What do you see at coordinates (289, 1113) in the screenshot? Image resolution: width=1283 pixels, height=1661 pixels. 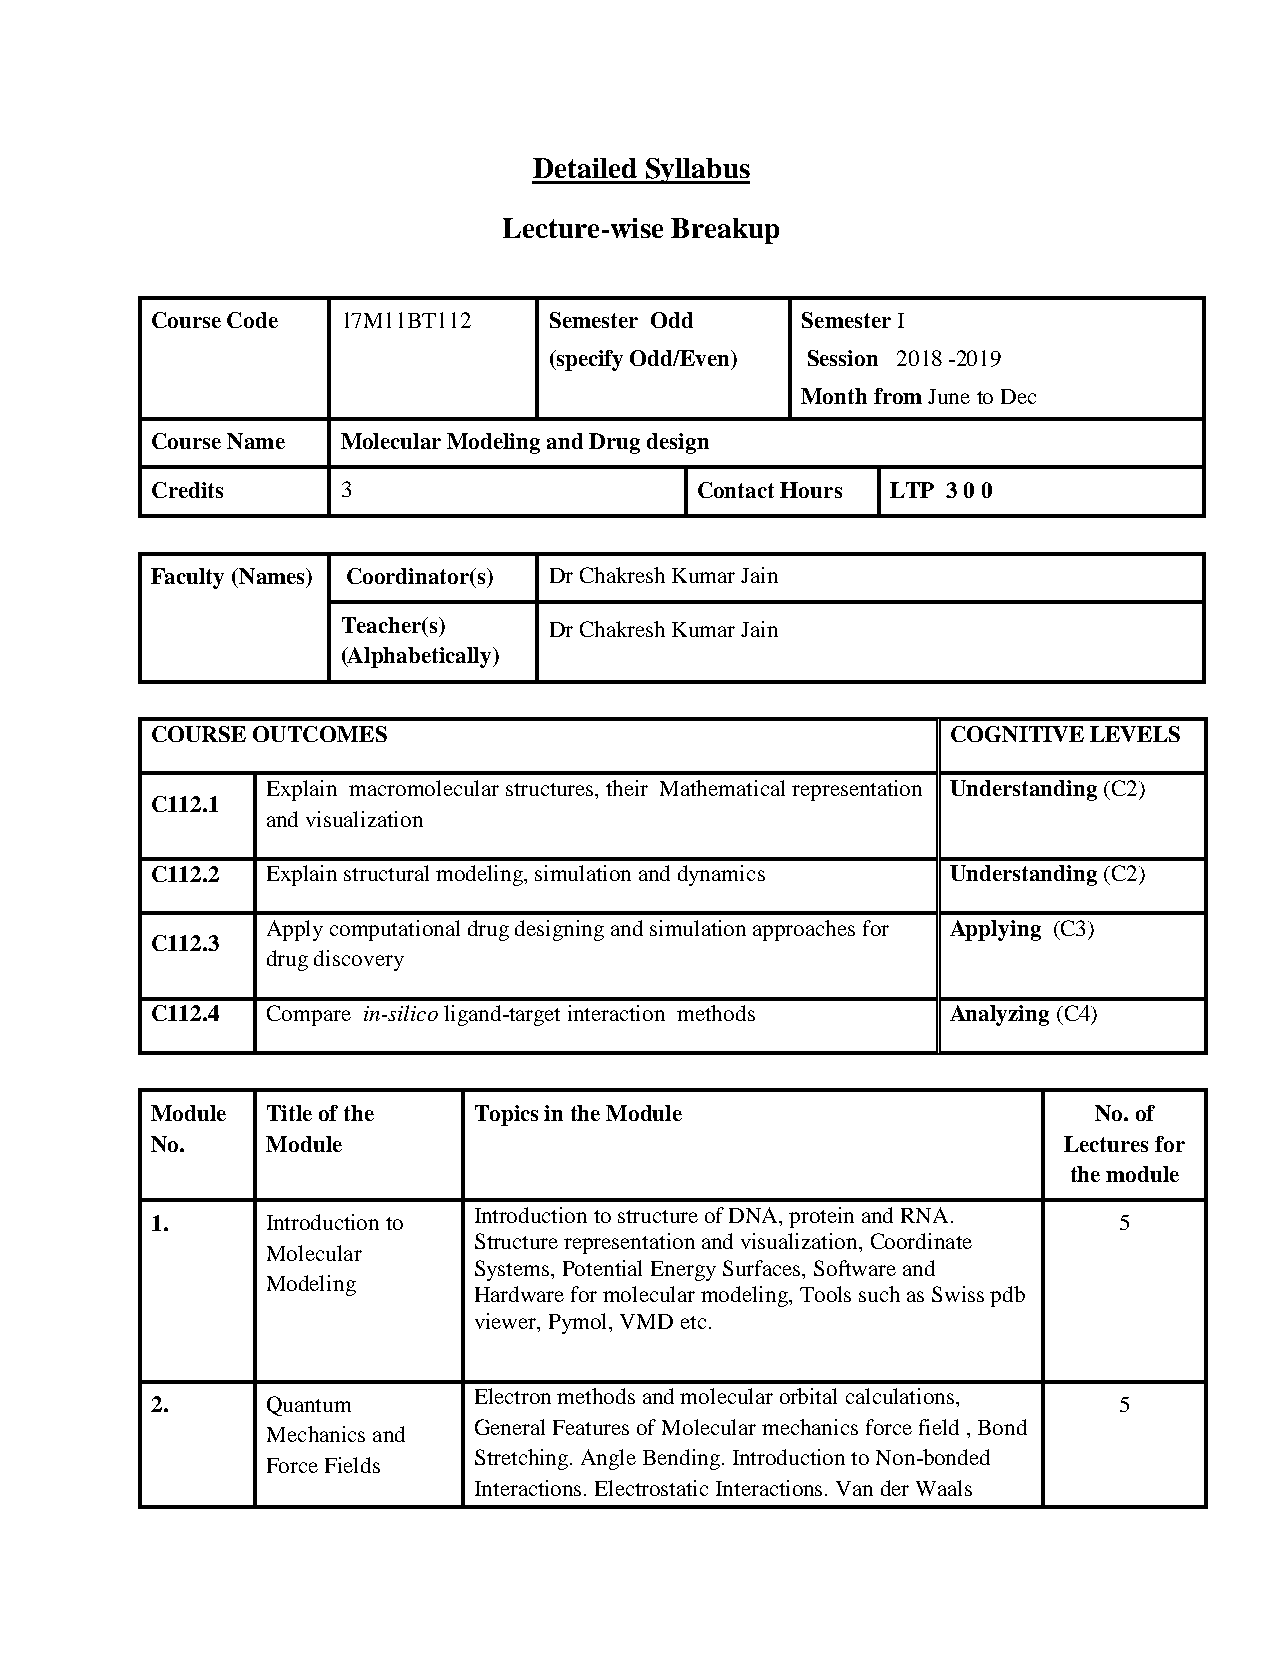 I see `Title` at bounding box center [289, 1113].
